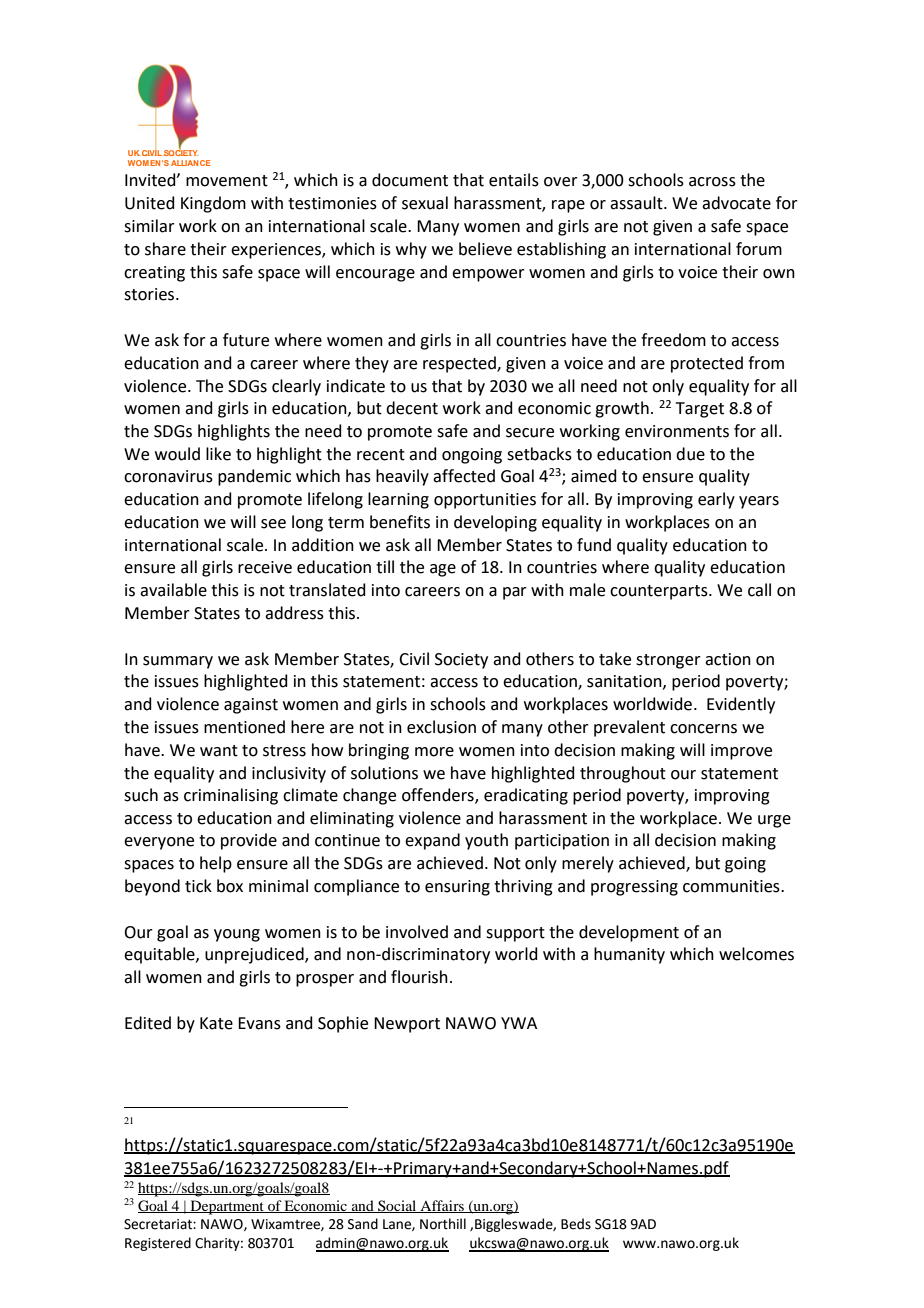  Describe the element at coordinates (227, 181) in the screenshot. I see `movement` at that location.
